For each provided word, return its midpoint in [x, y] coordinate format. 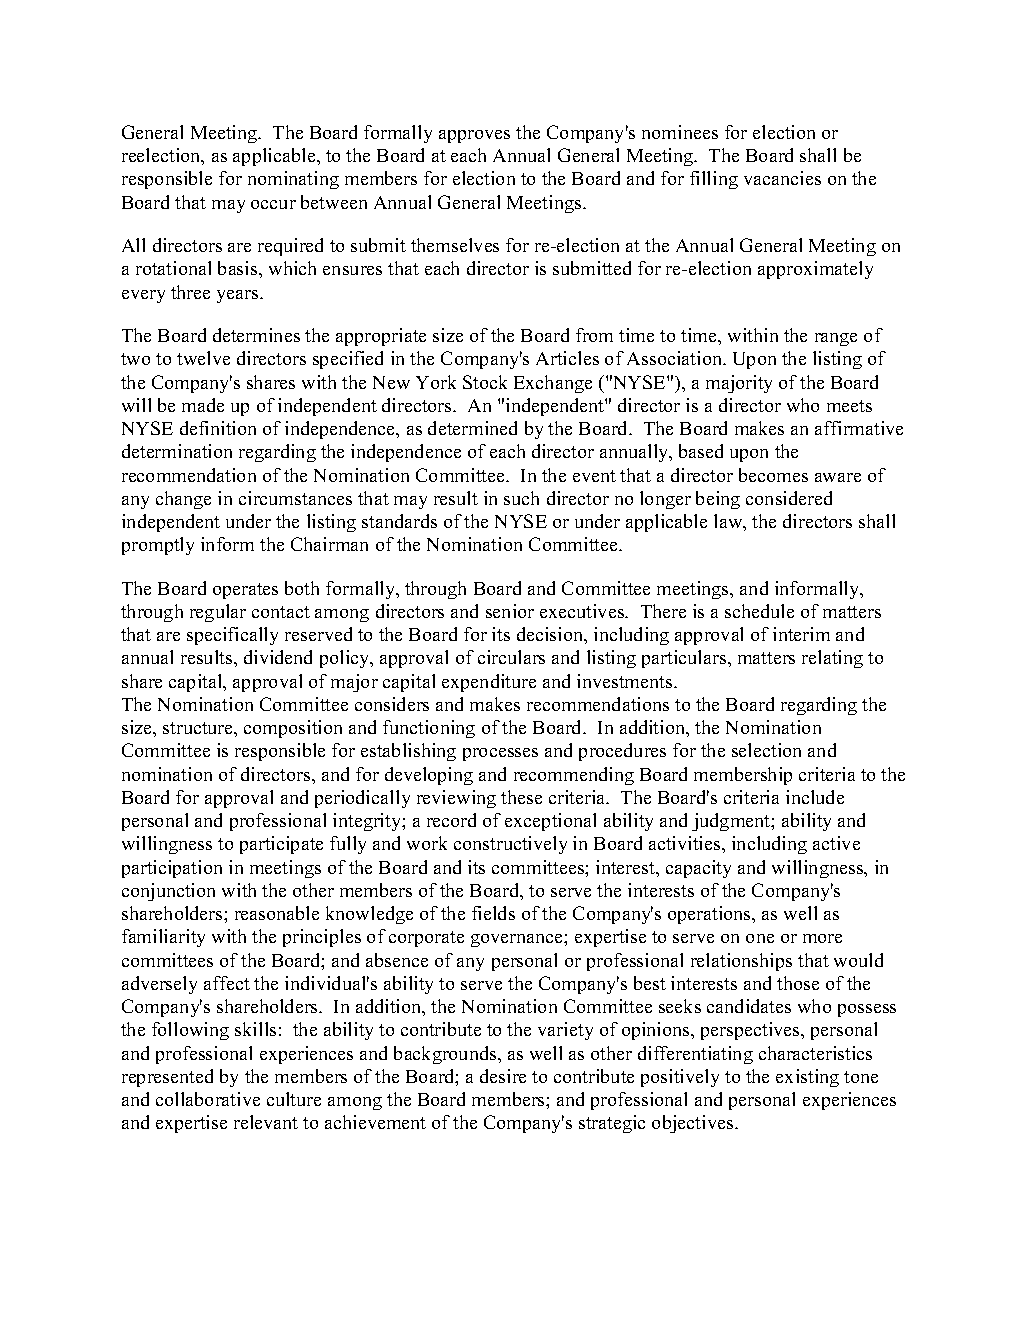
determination [177, 451]
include [815, 797]
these [521, 797]
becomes [773, 475]
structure [199, 728]
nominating [293, 180]
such [521, 498]
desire [503, 1076]
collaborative [208, 1099]
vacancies [782, 178]
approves [474, 136]
